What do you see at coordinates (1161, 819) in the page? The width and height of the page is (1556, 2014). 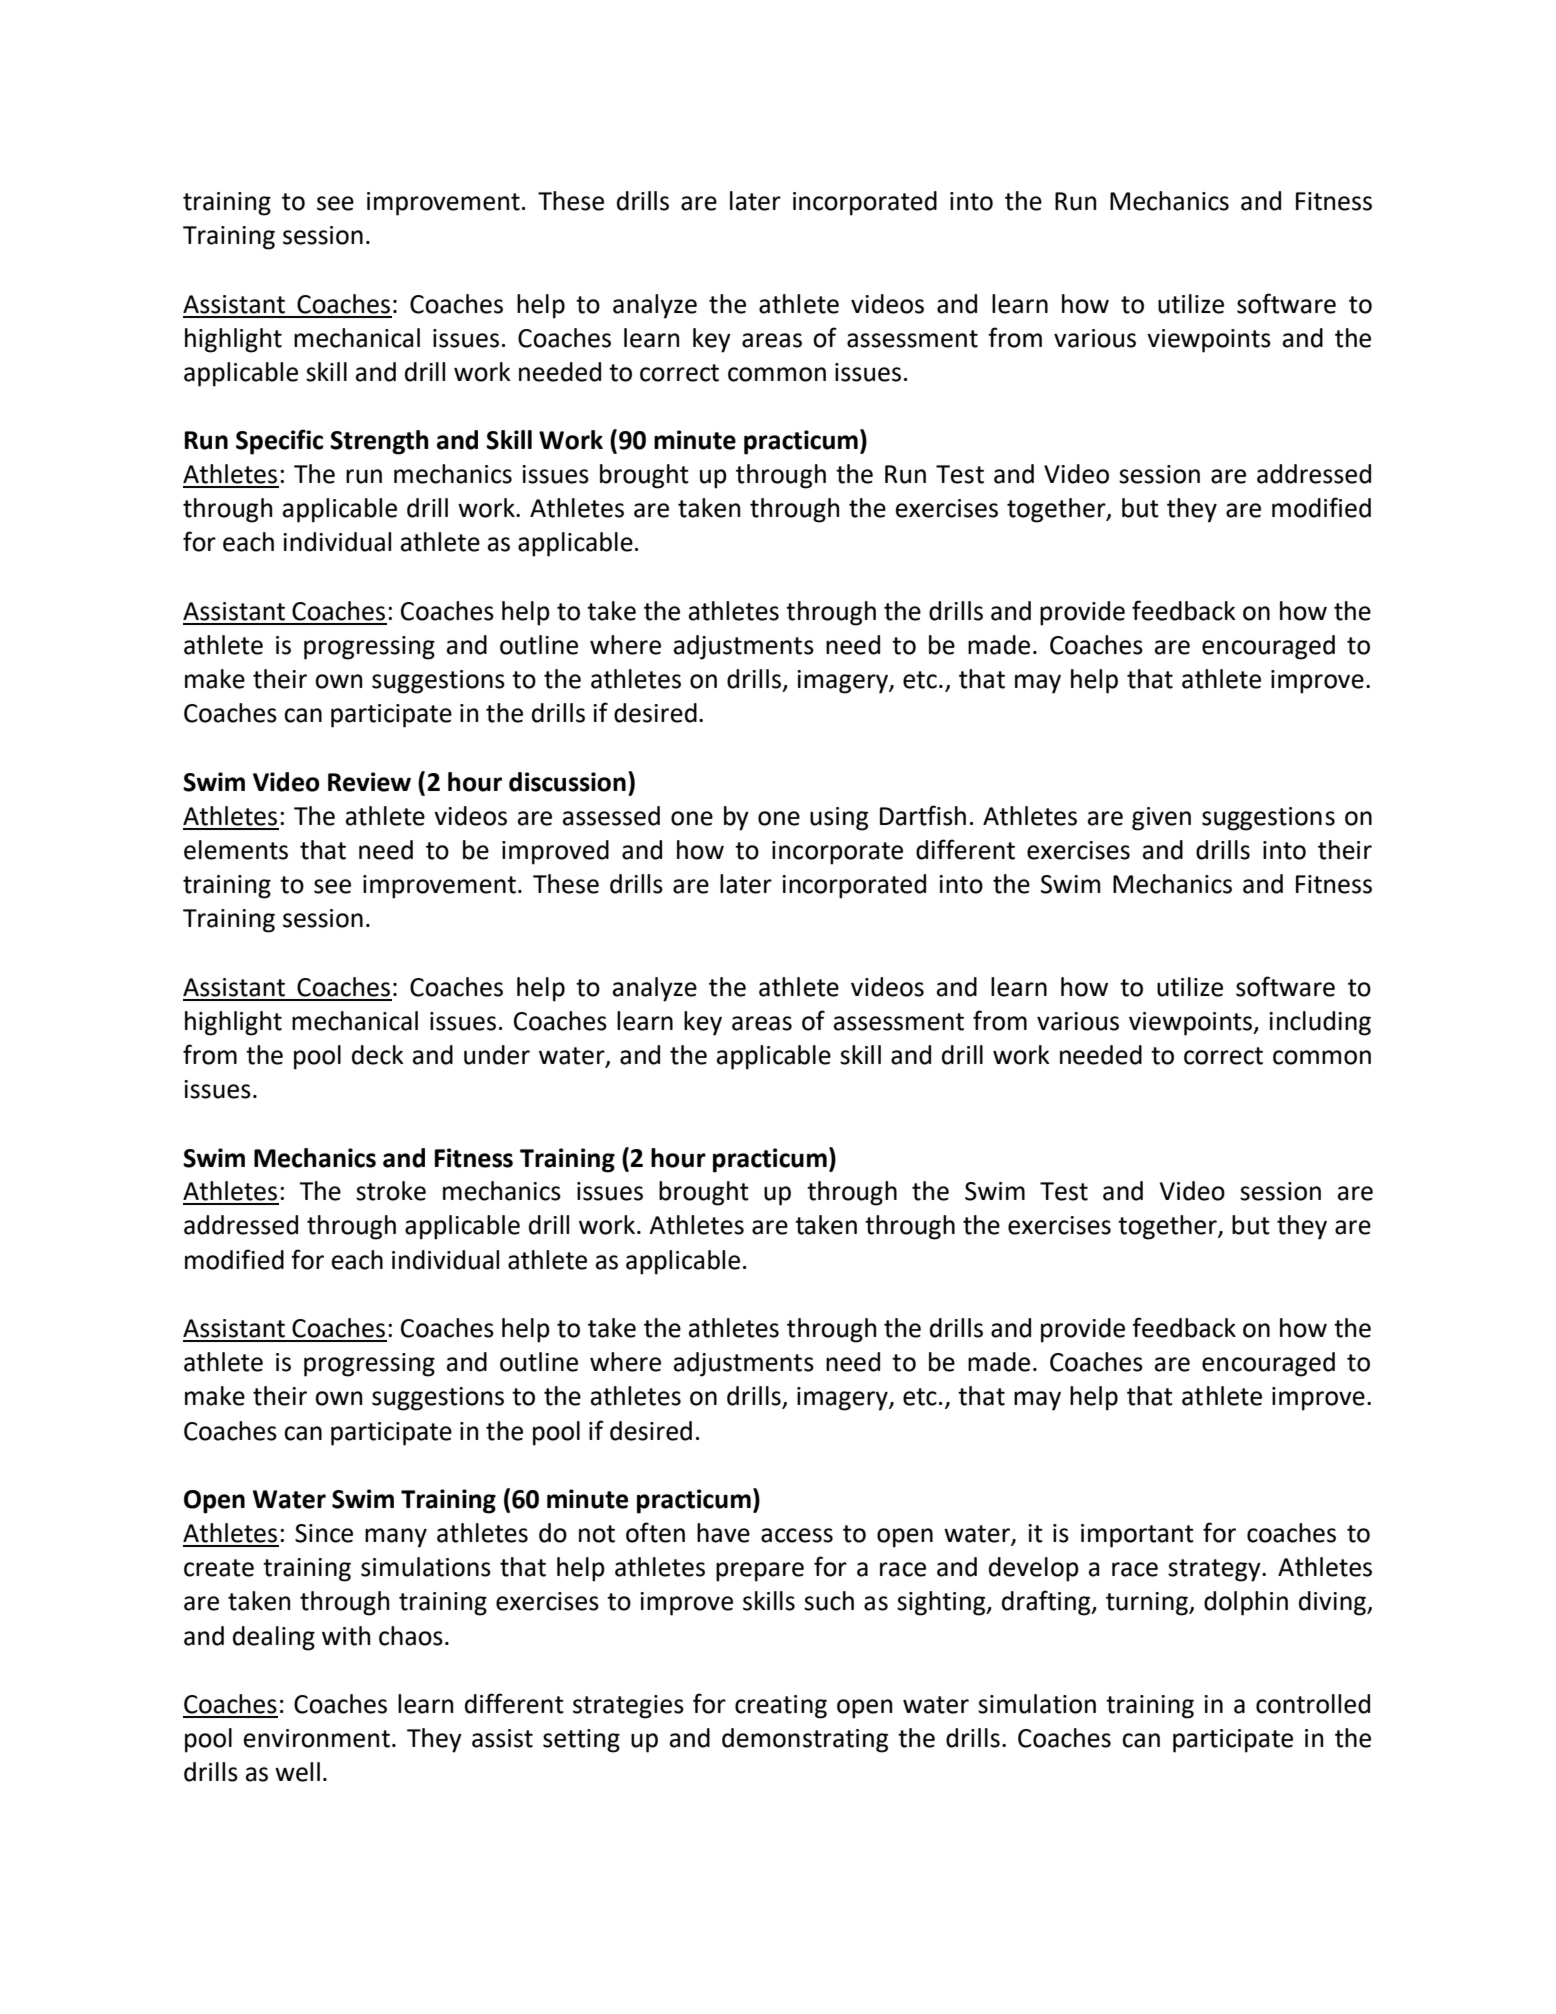 I see `given` at bounding box center [1161, 819].
